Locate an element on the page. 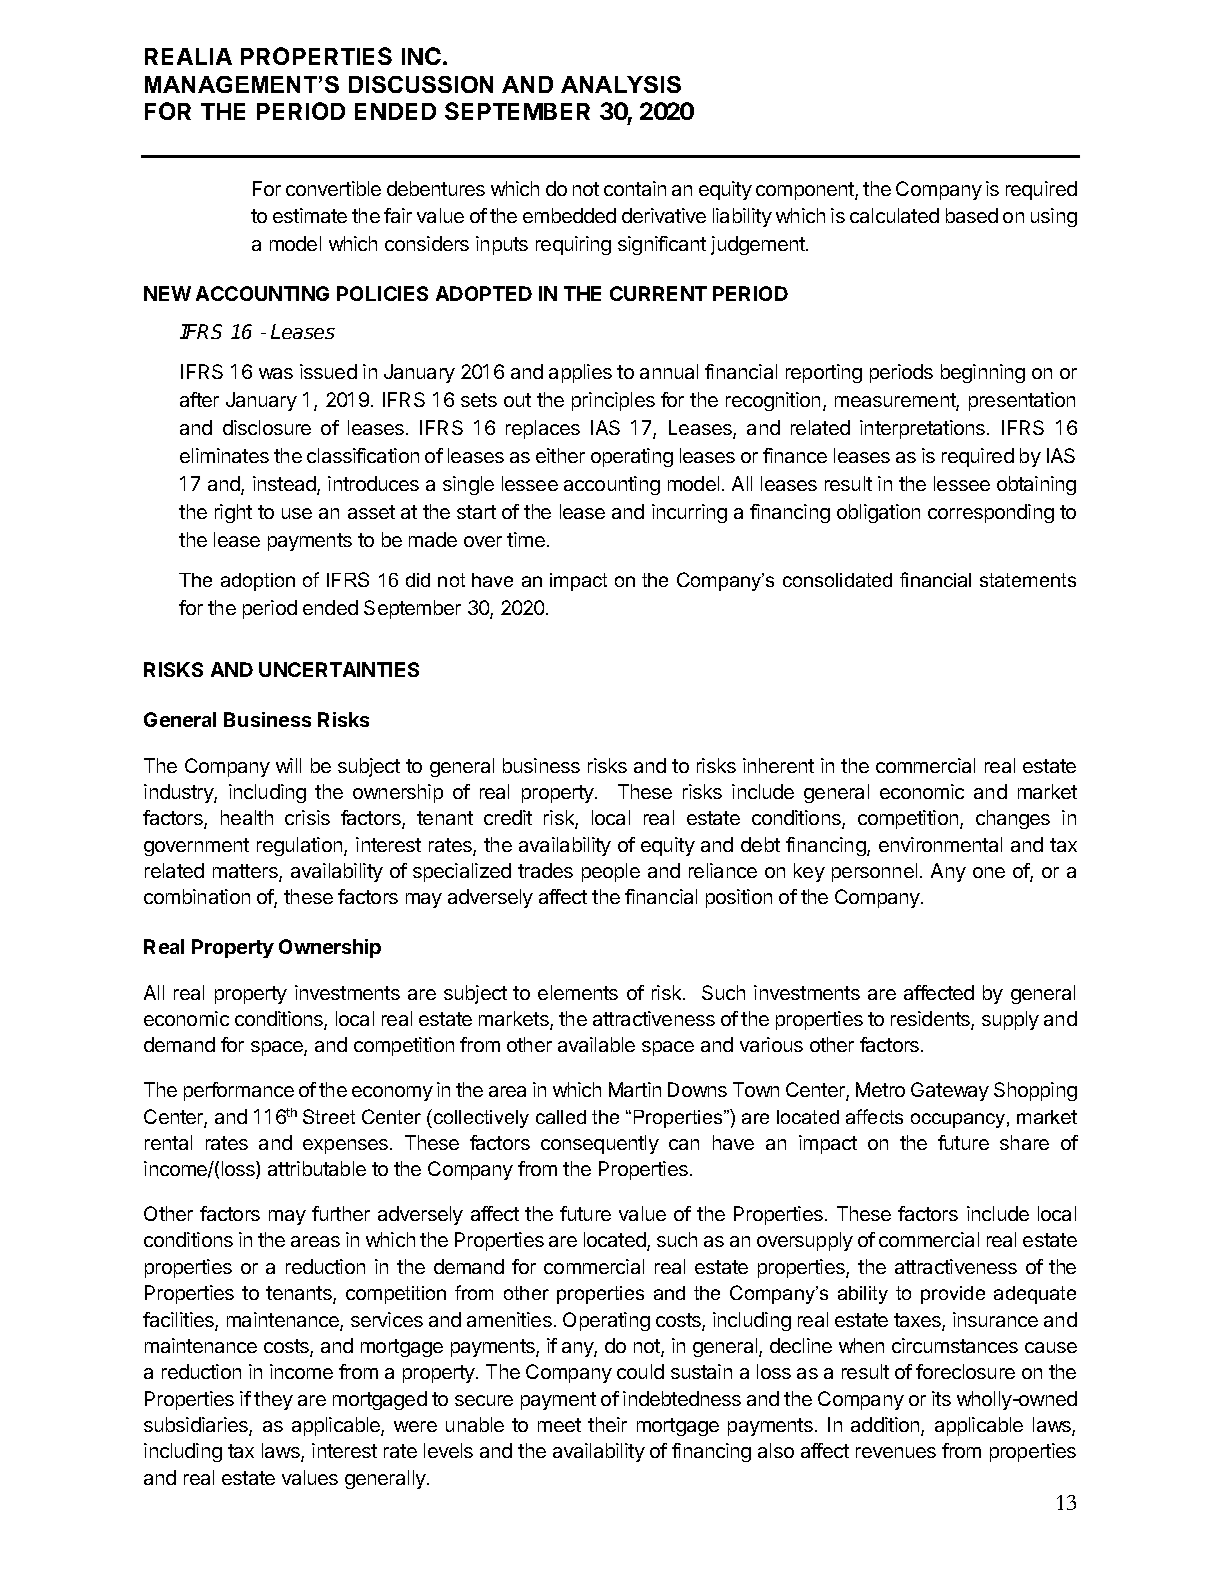  its is located at coordinates (941, 1398).
